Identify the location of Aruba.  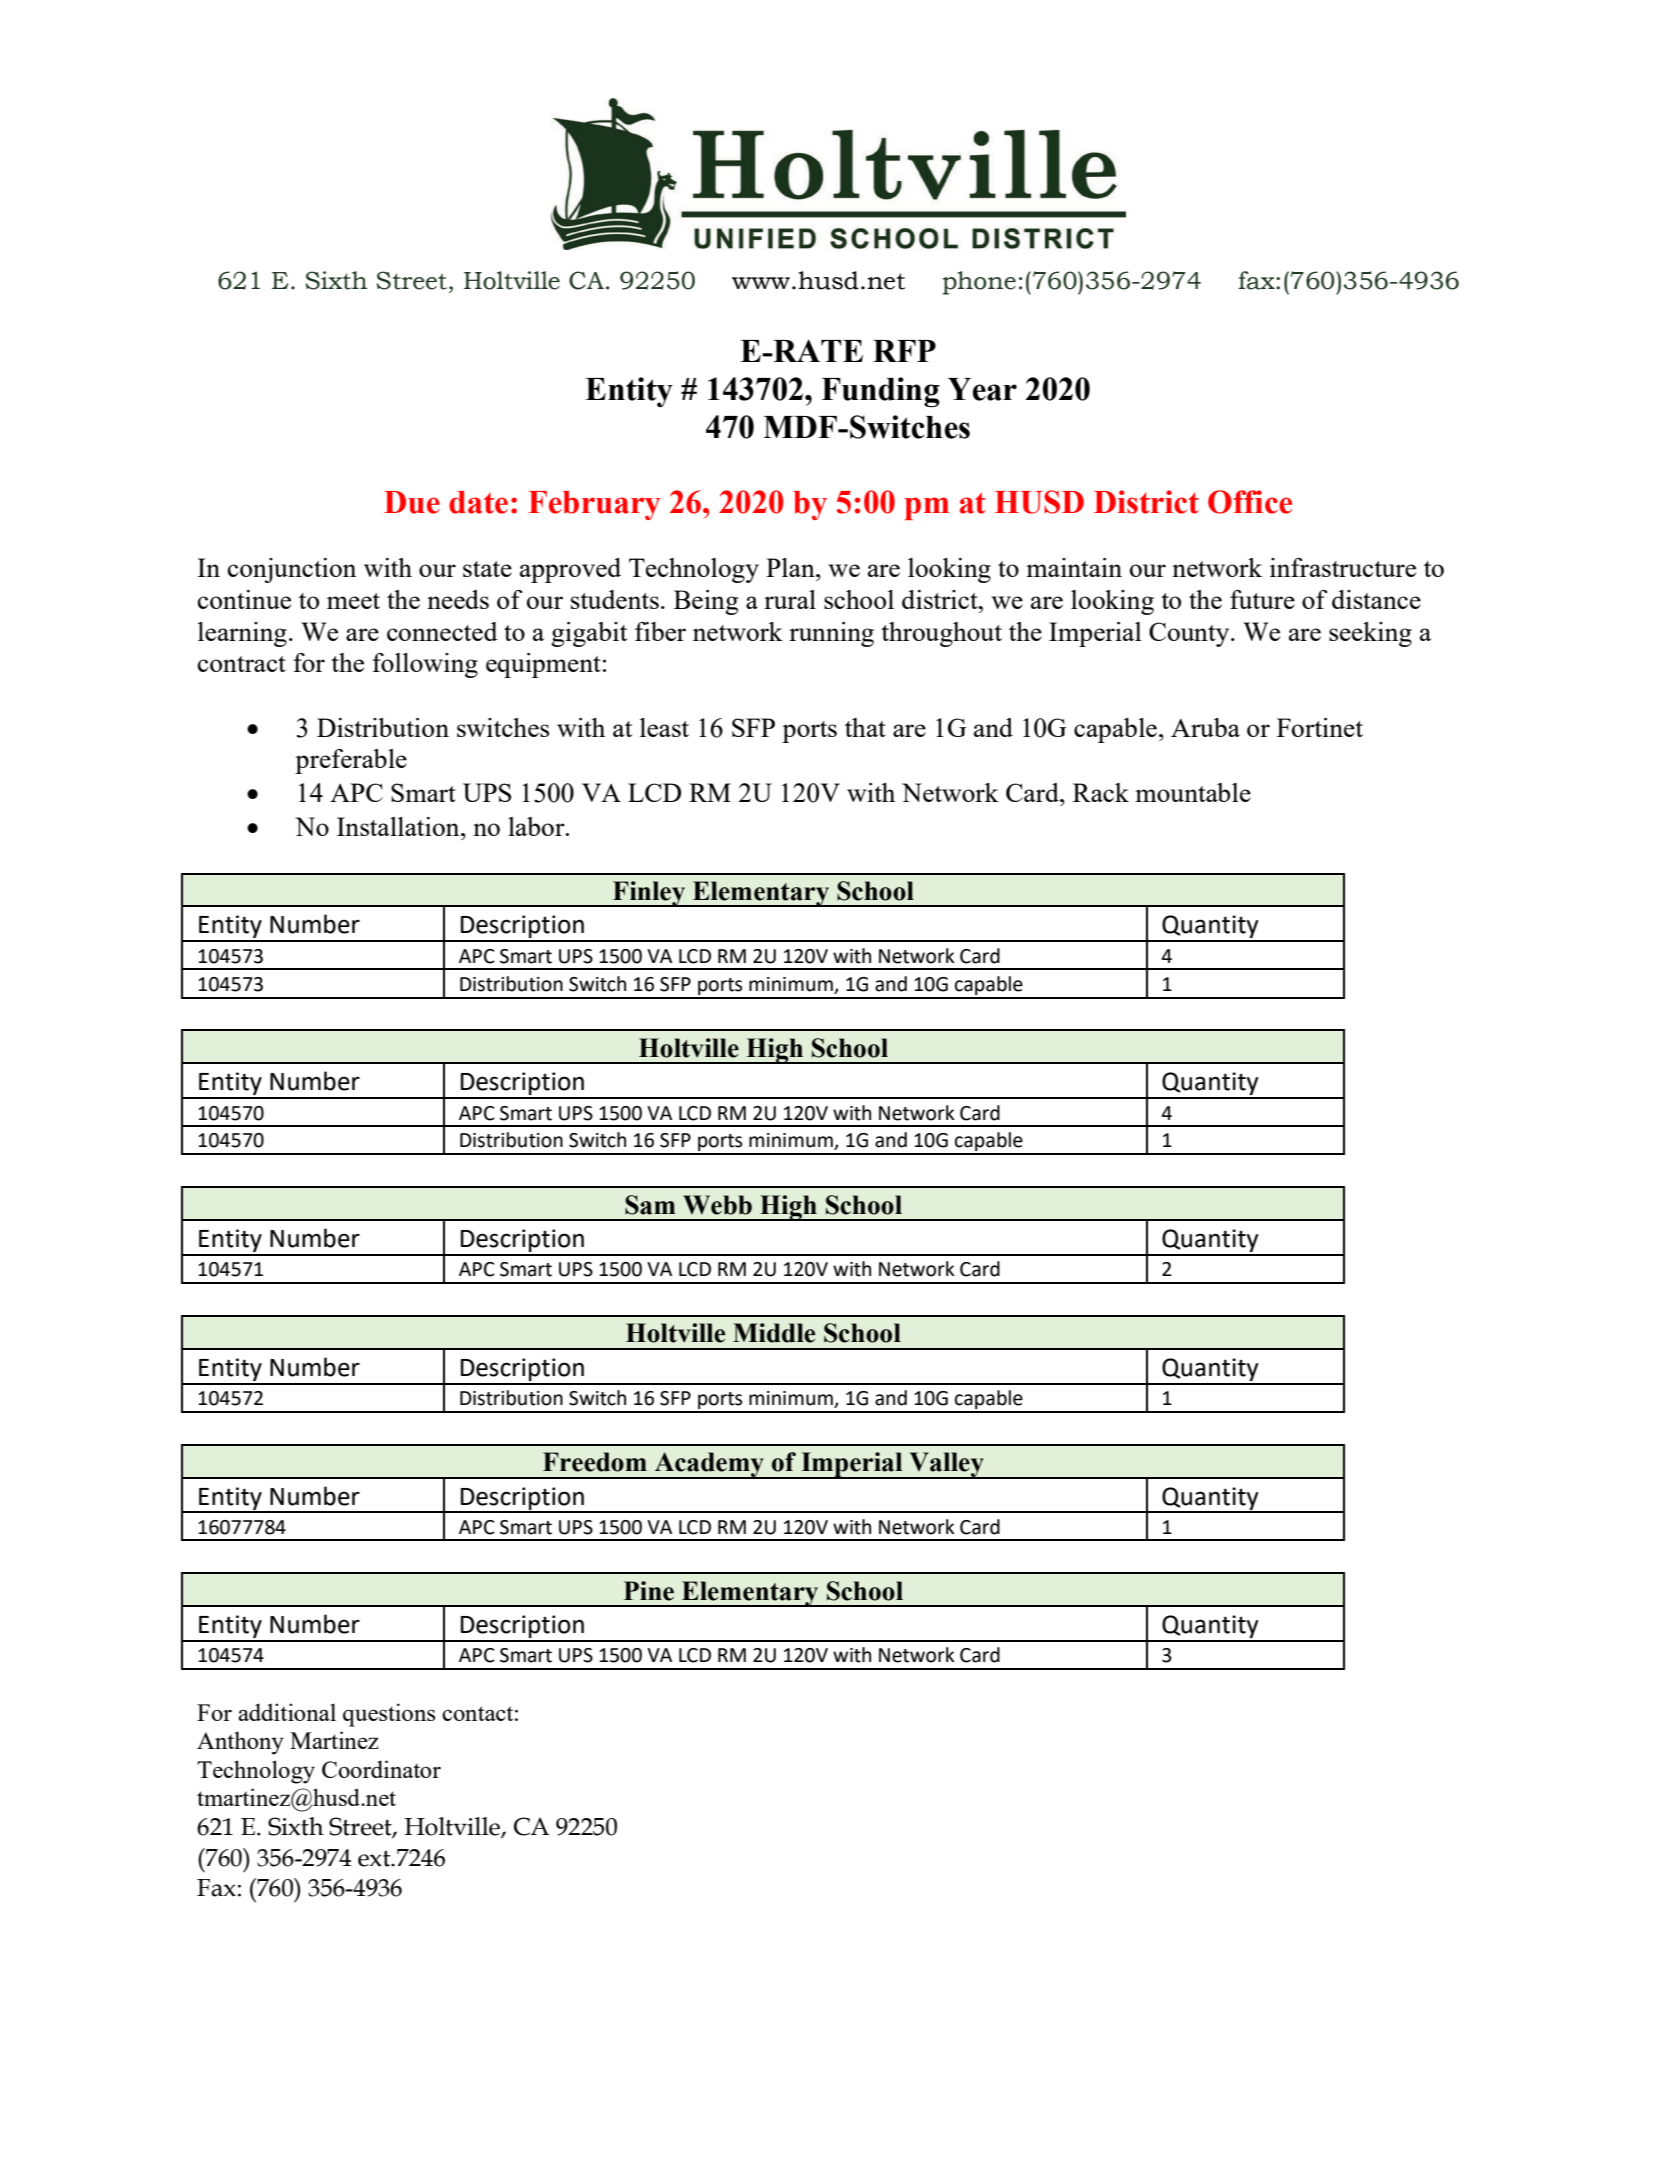
(1205, 727).
